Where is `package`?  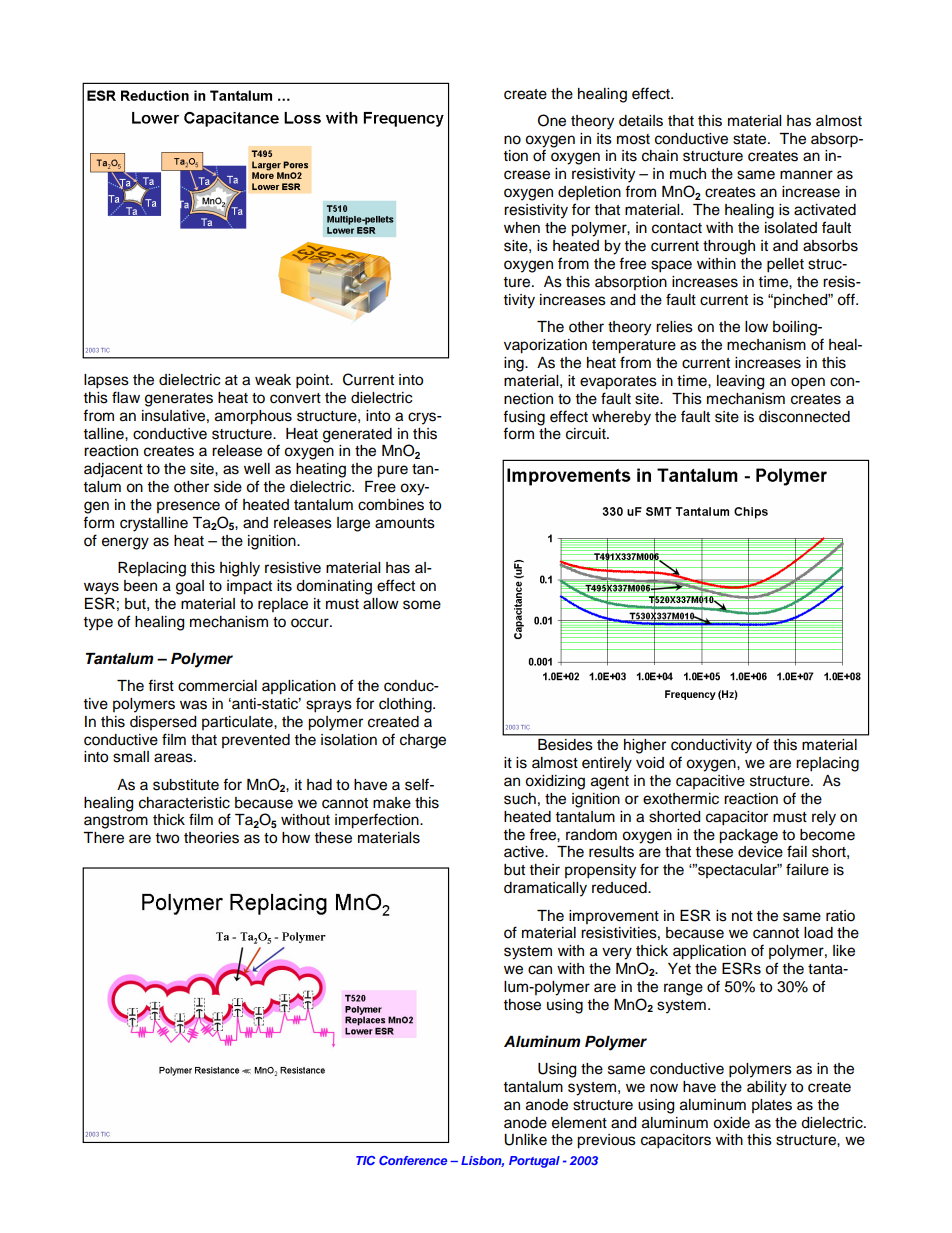 package is located at coordinates (748, 836).
